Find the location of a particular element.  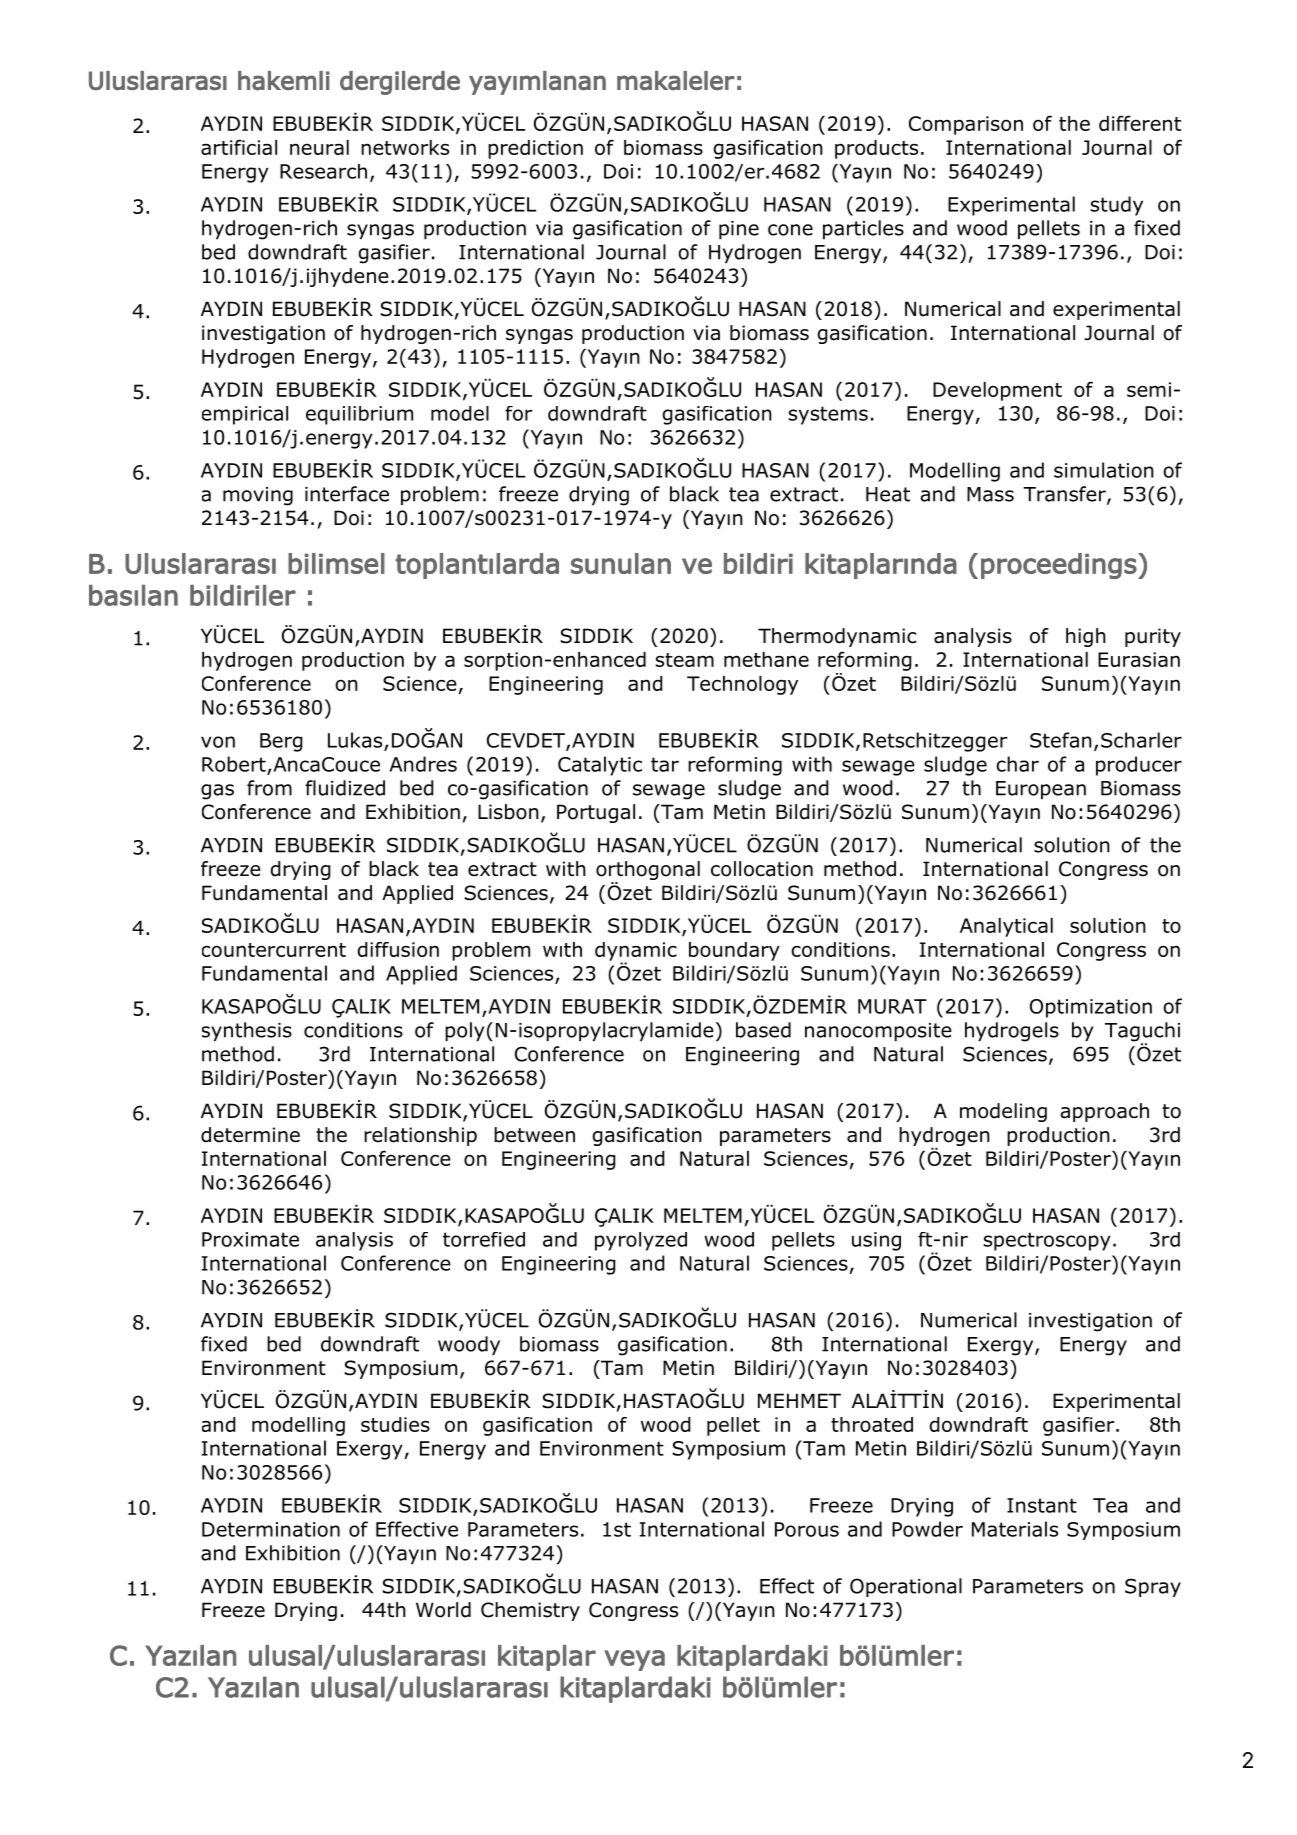

Determination is located at coordinates (271, 1529).
